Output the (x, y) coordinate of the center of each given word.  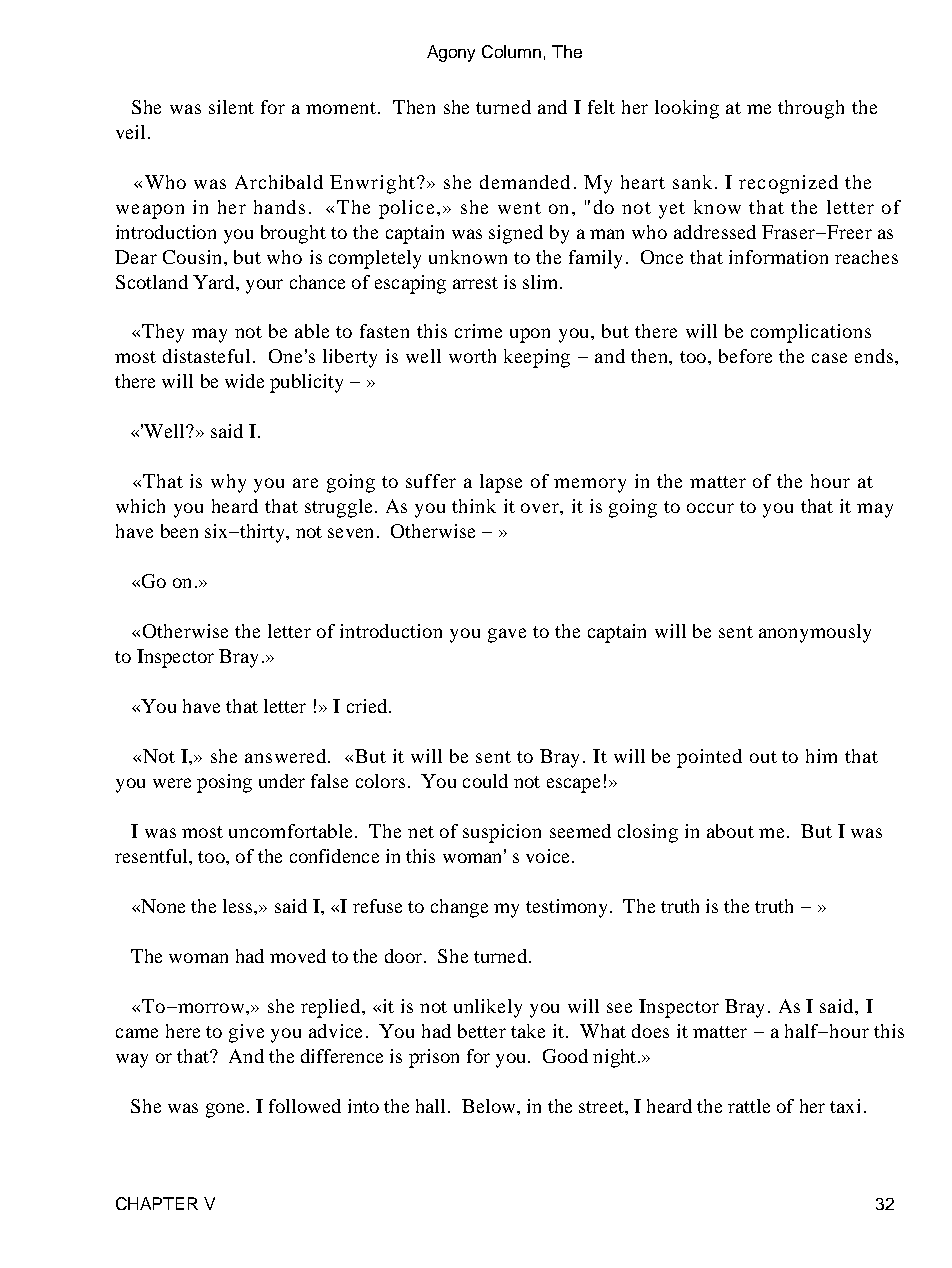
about (730, 831)
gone (225, 1110)
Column (511, 51)
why (228, 483)
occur (710, 508)
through (811, 109)
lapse (501, 483)
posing (224, 783)
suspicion (502, 833)
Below (490, 1106)
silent (231, 107)
